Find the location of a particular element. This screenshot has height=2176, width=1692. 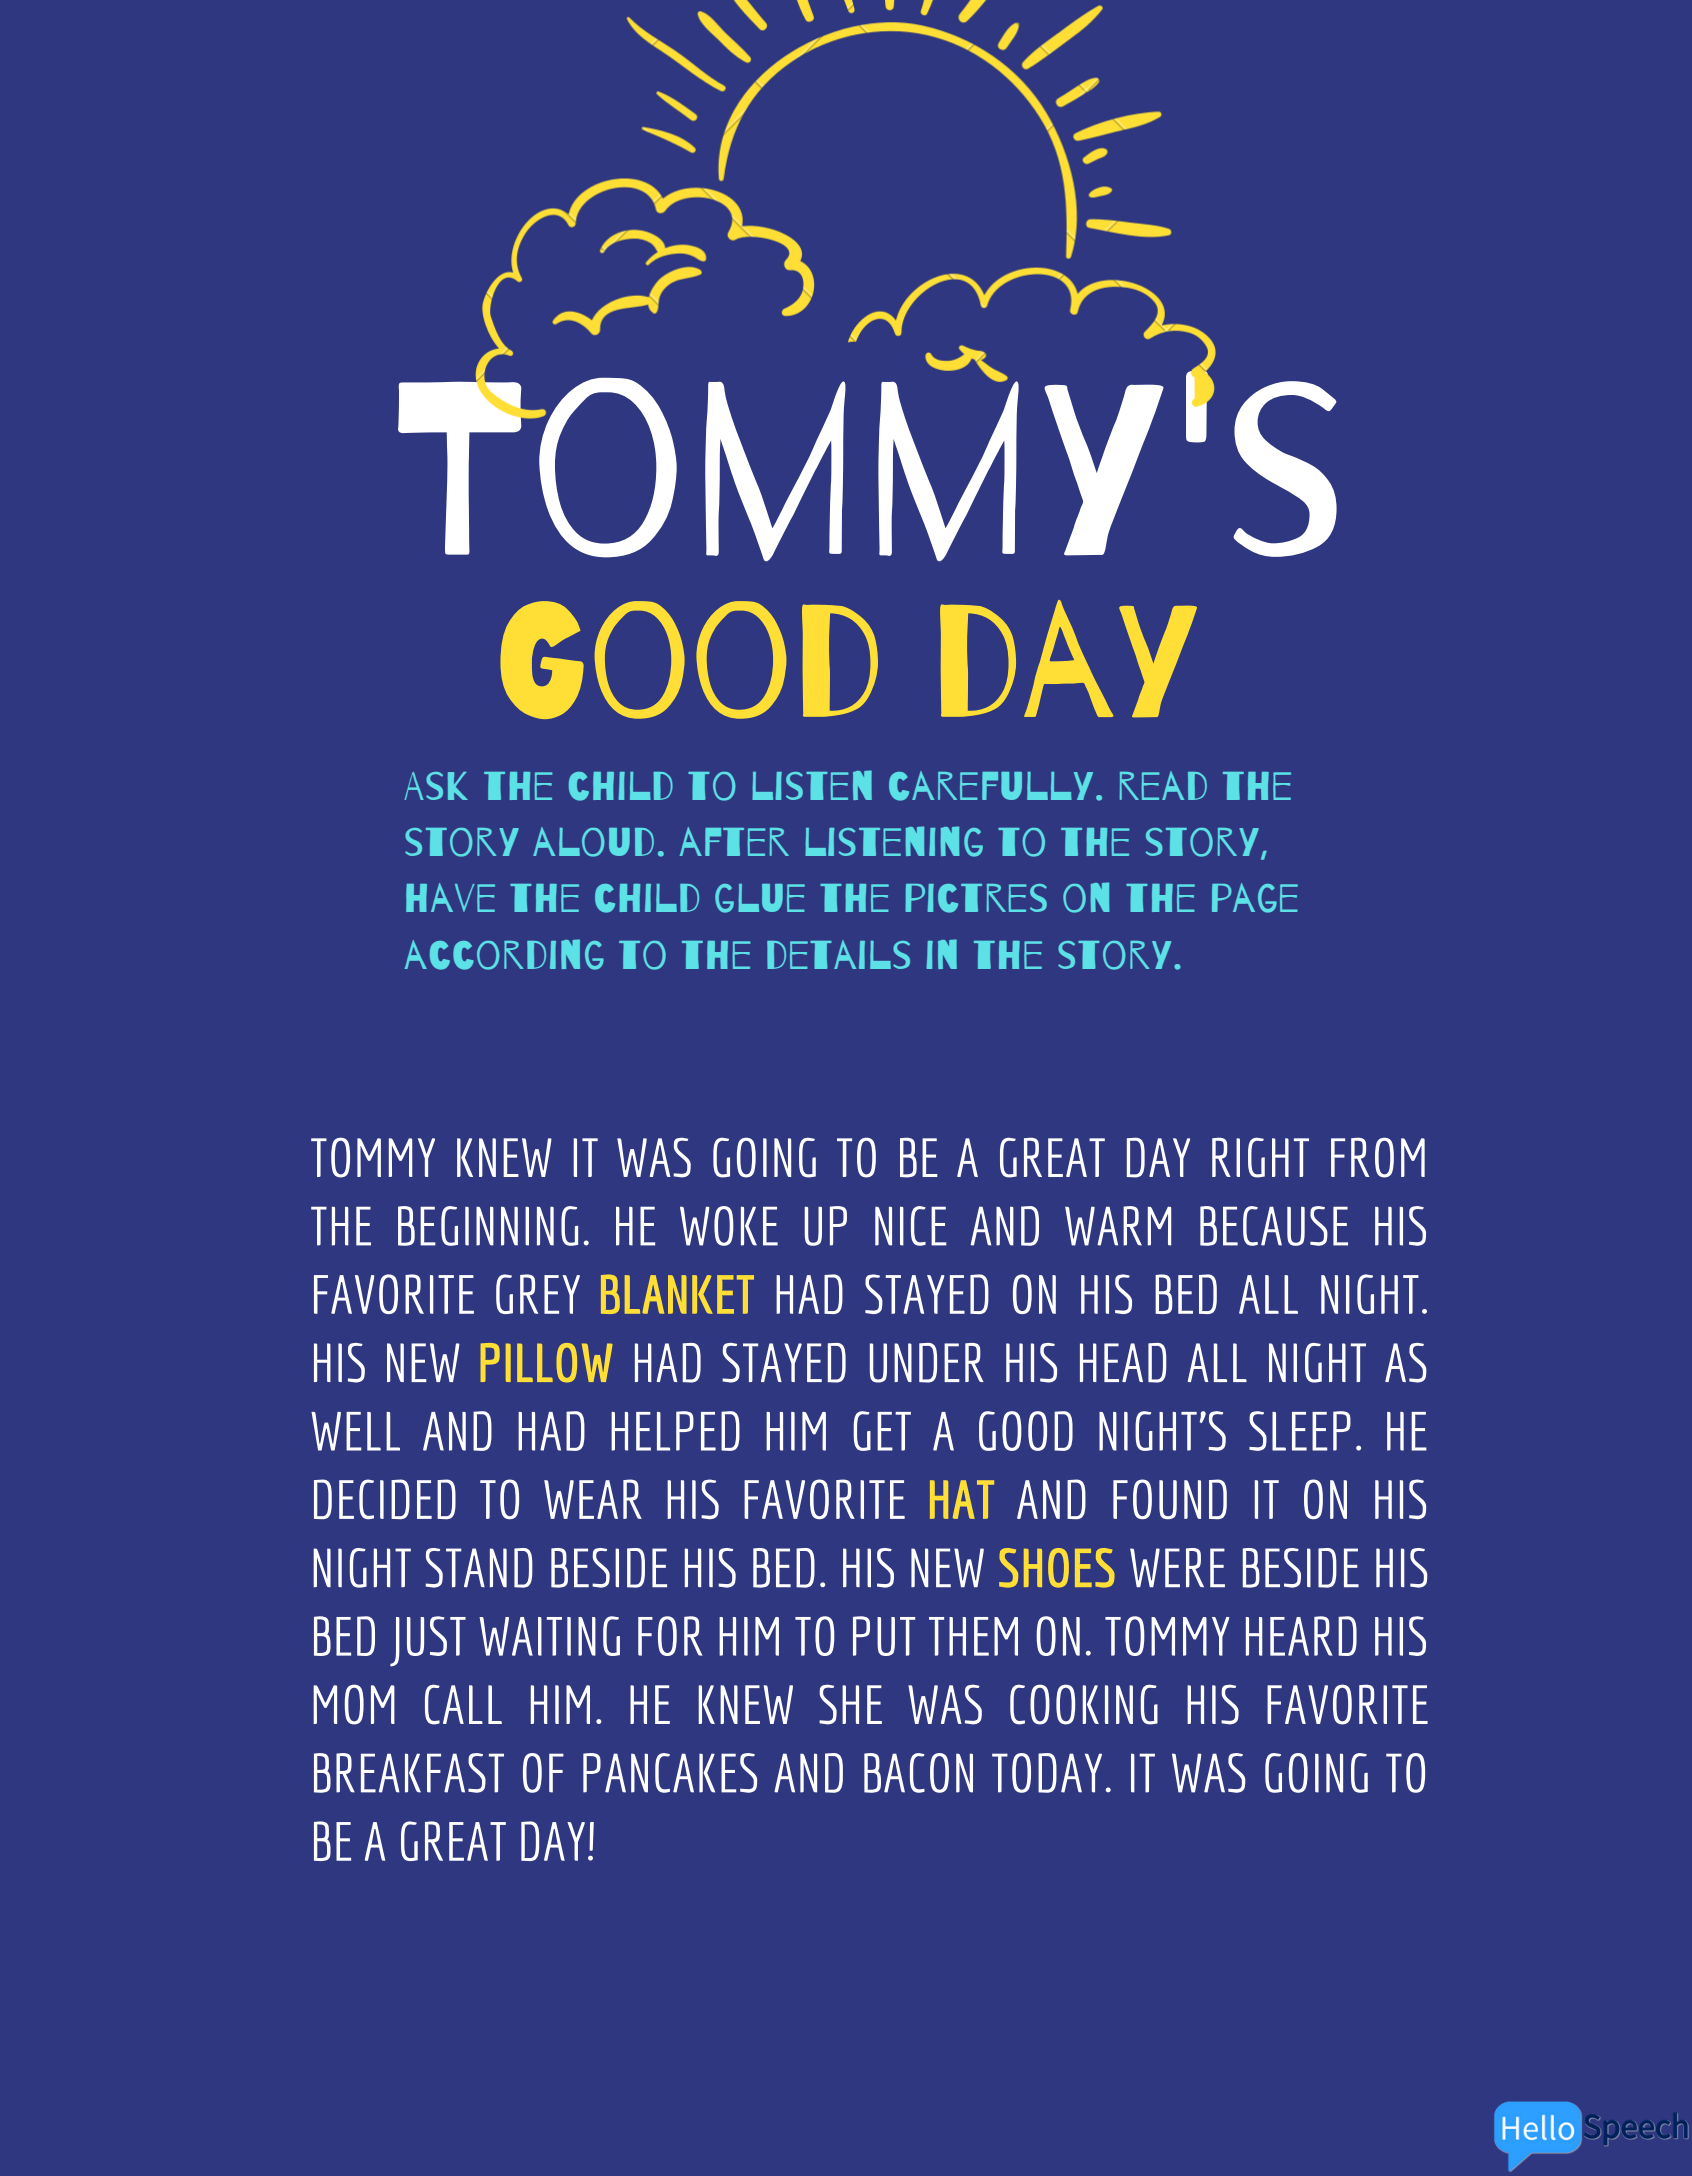

SLEEP is located at coordinates (1300, 1431).
